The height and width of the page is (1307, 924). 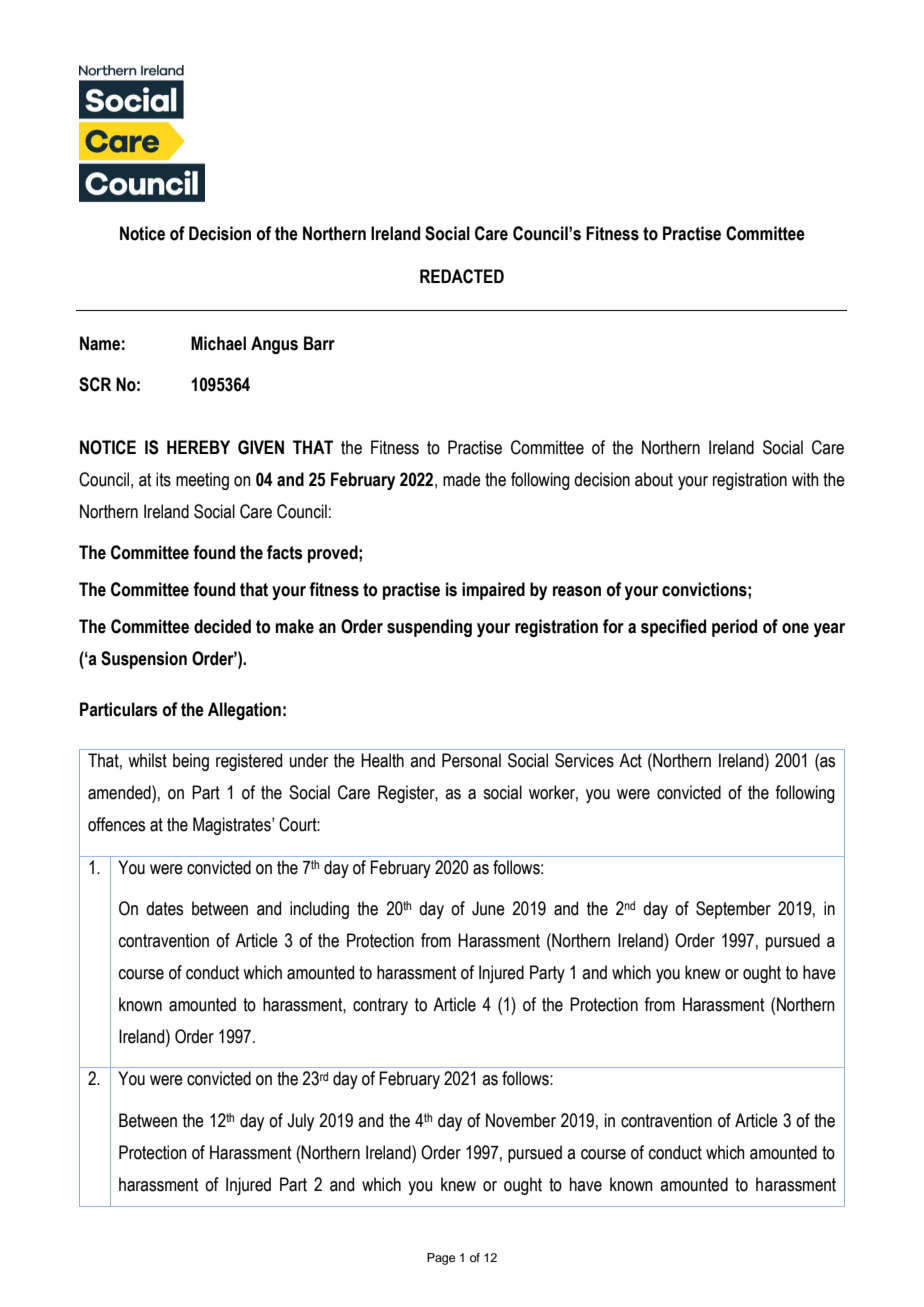 What do you see at coordinates (733, 910) in the page?
I see `September` at bounding box center [733, 910].
